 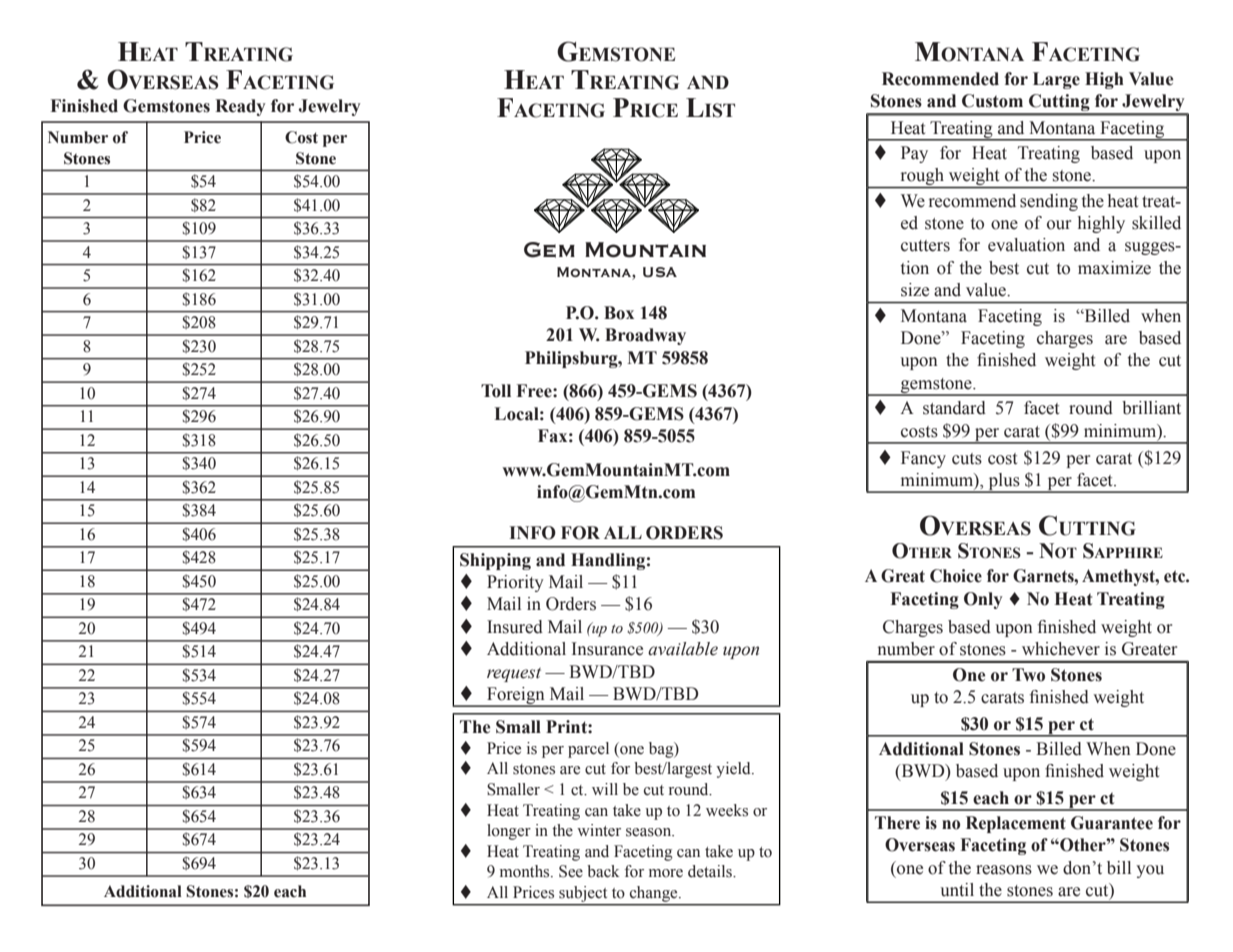 I want to click on Broadway, so click(x=645, y=336).
